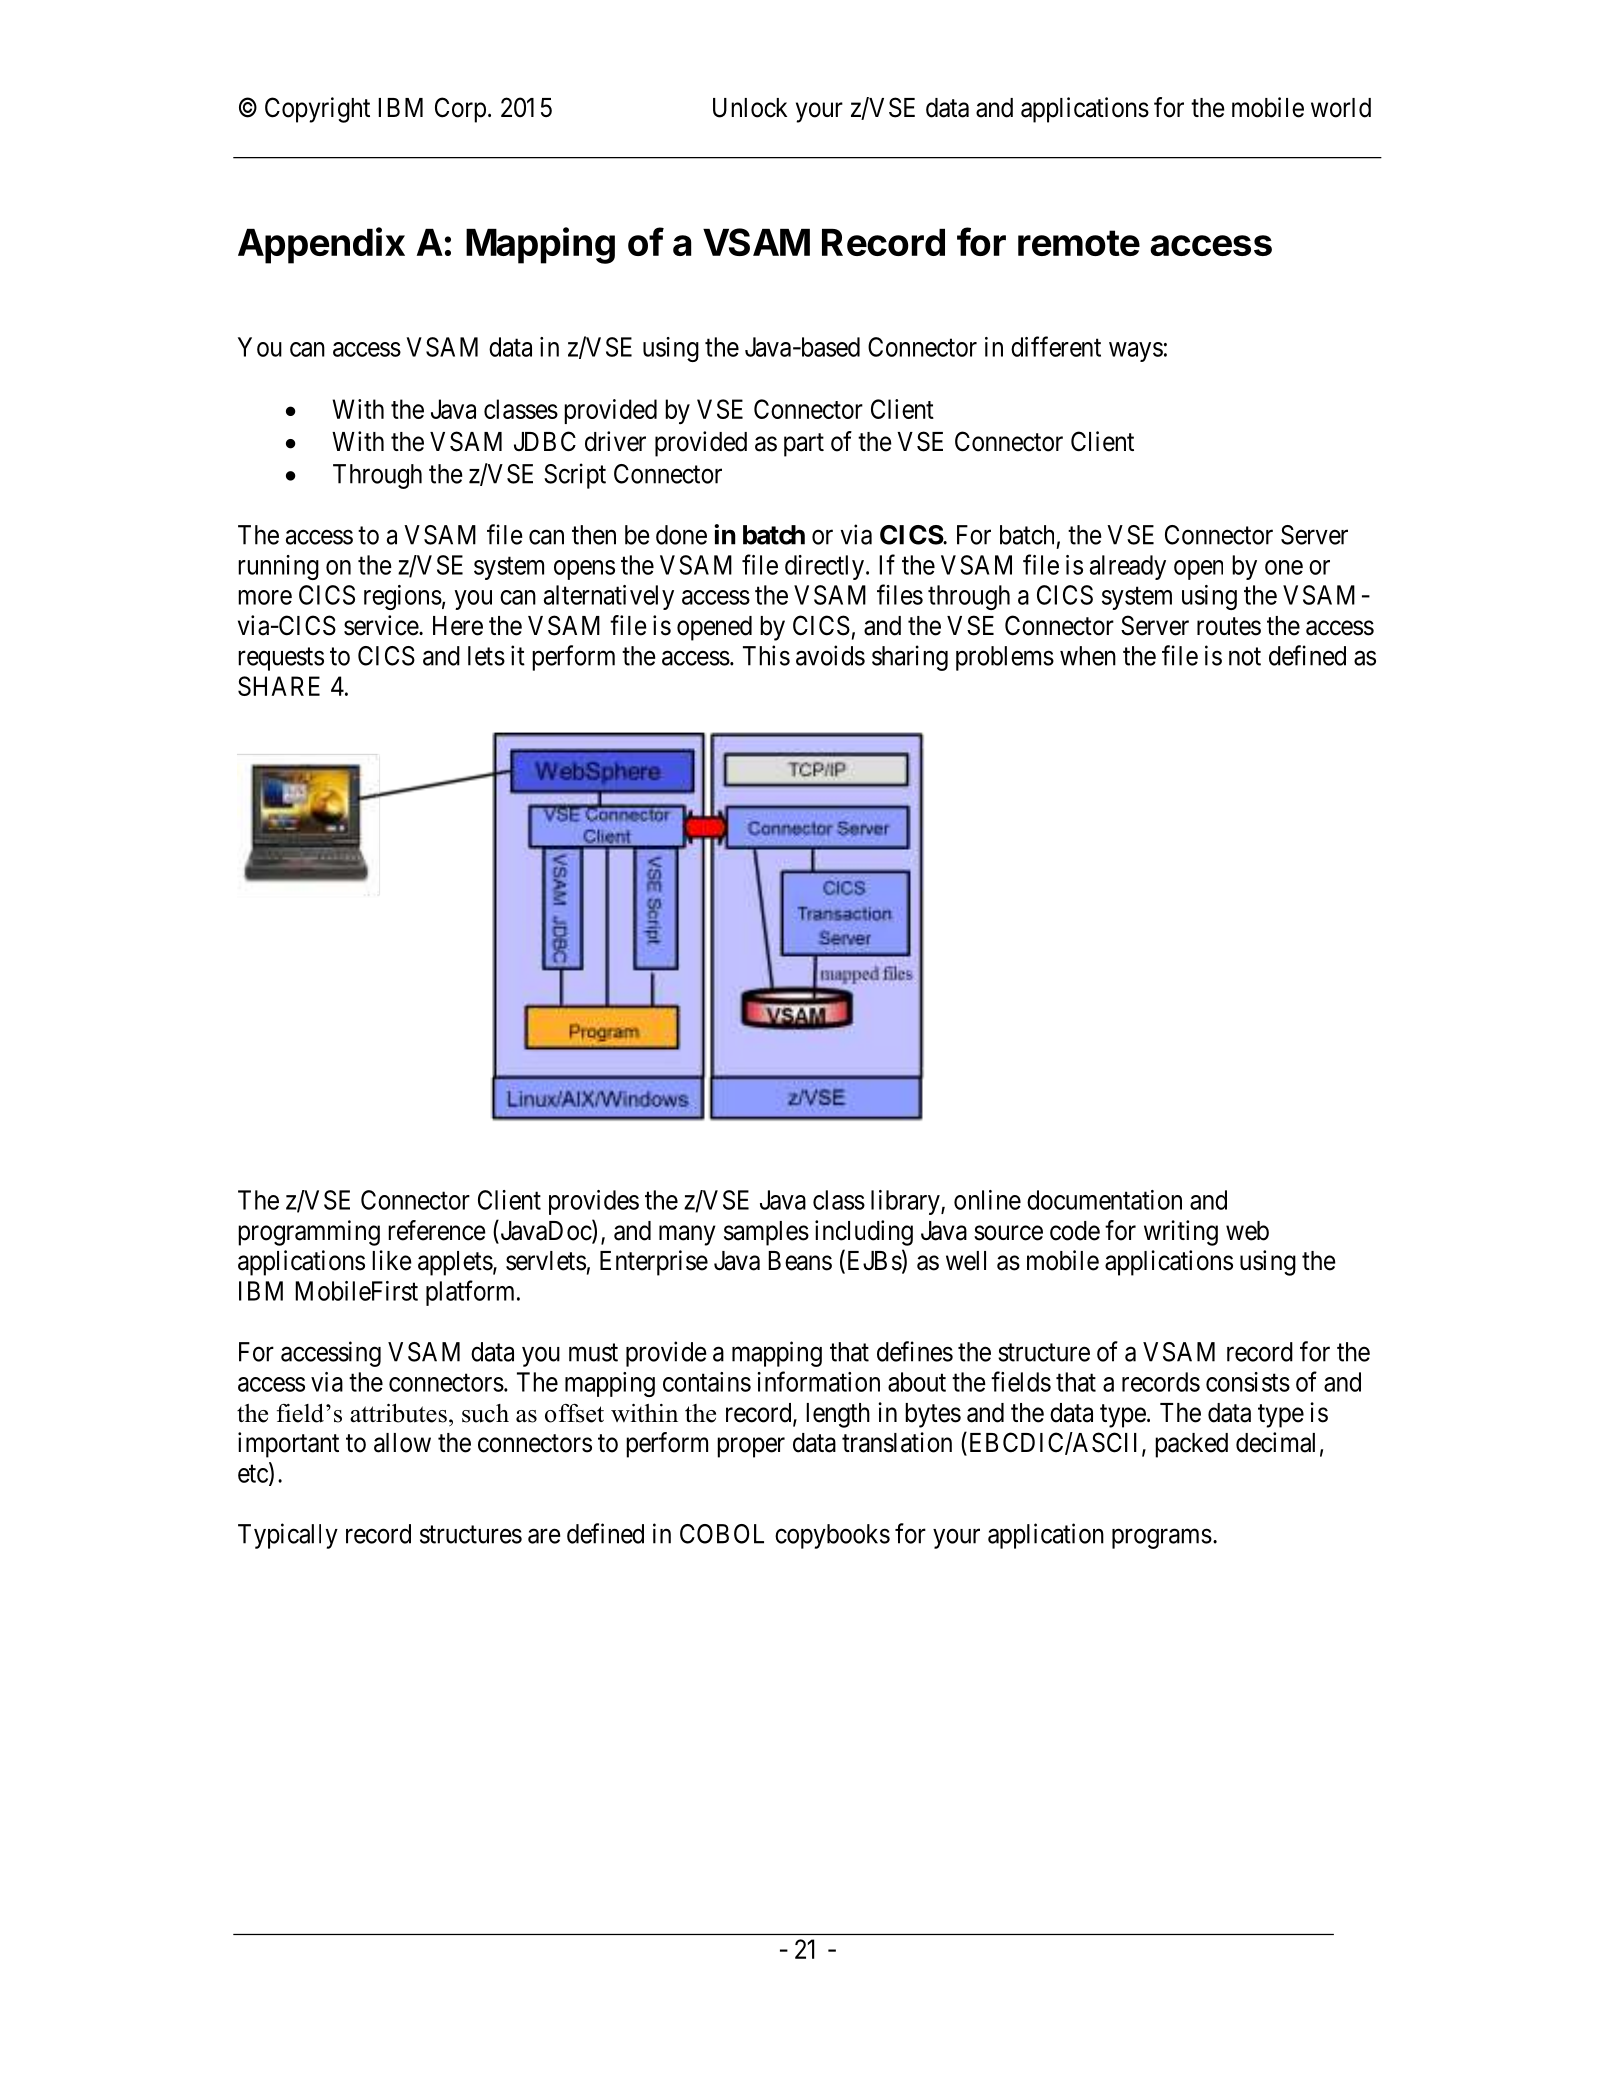 The width and height of the document is (1614, 2089). Describe the element at coordinates (1341, 108) in the document. I see `world` at that location.
